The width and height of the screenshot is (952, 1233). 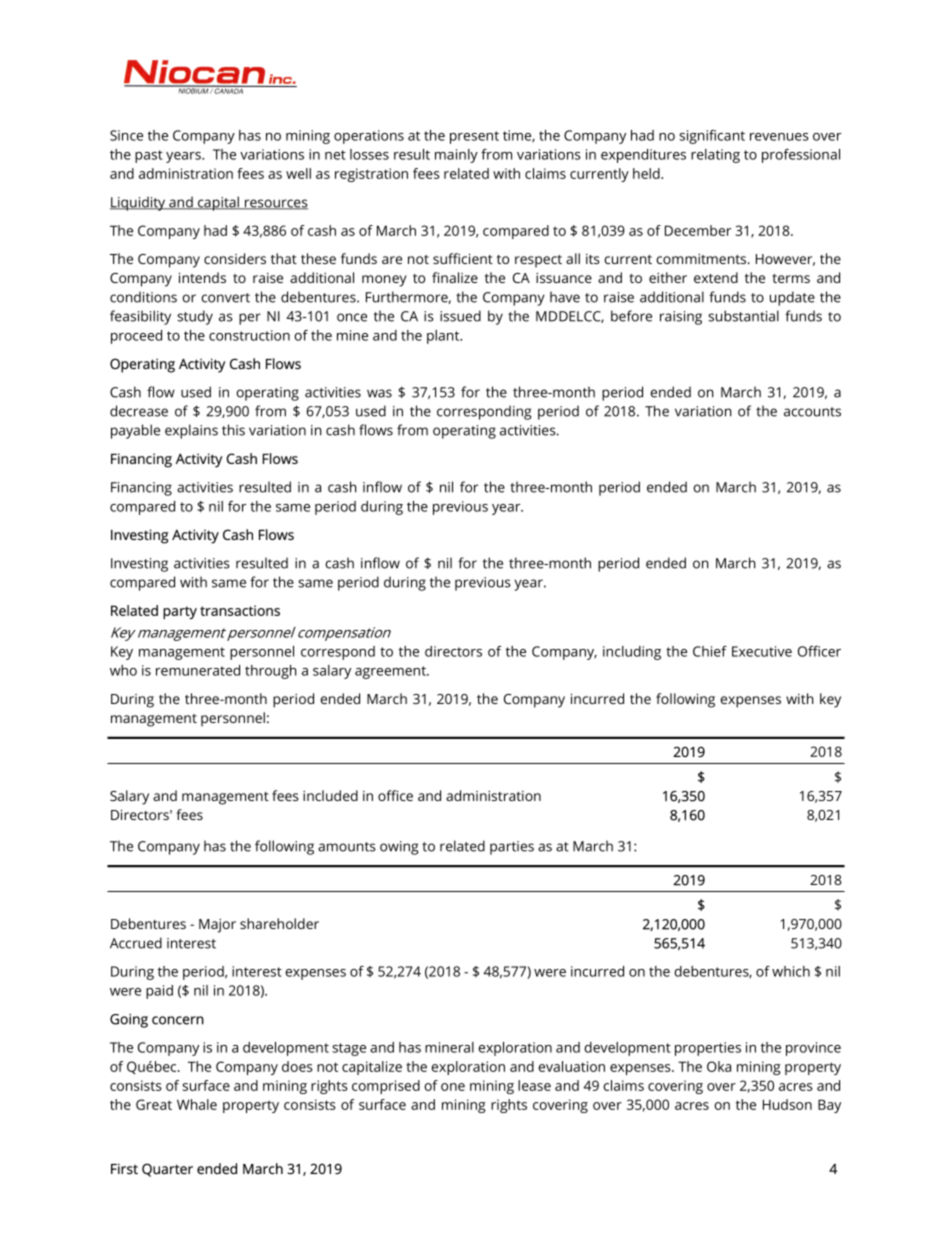 What do you see at coordinates (197, 1104) in the screenshot?
I see `Whale` at bounding box center [197, 1104].
